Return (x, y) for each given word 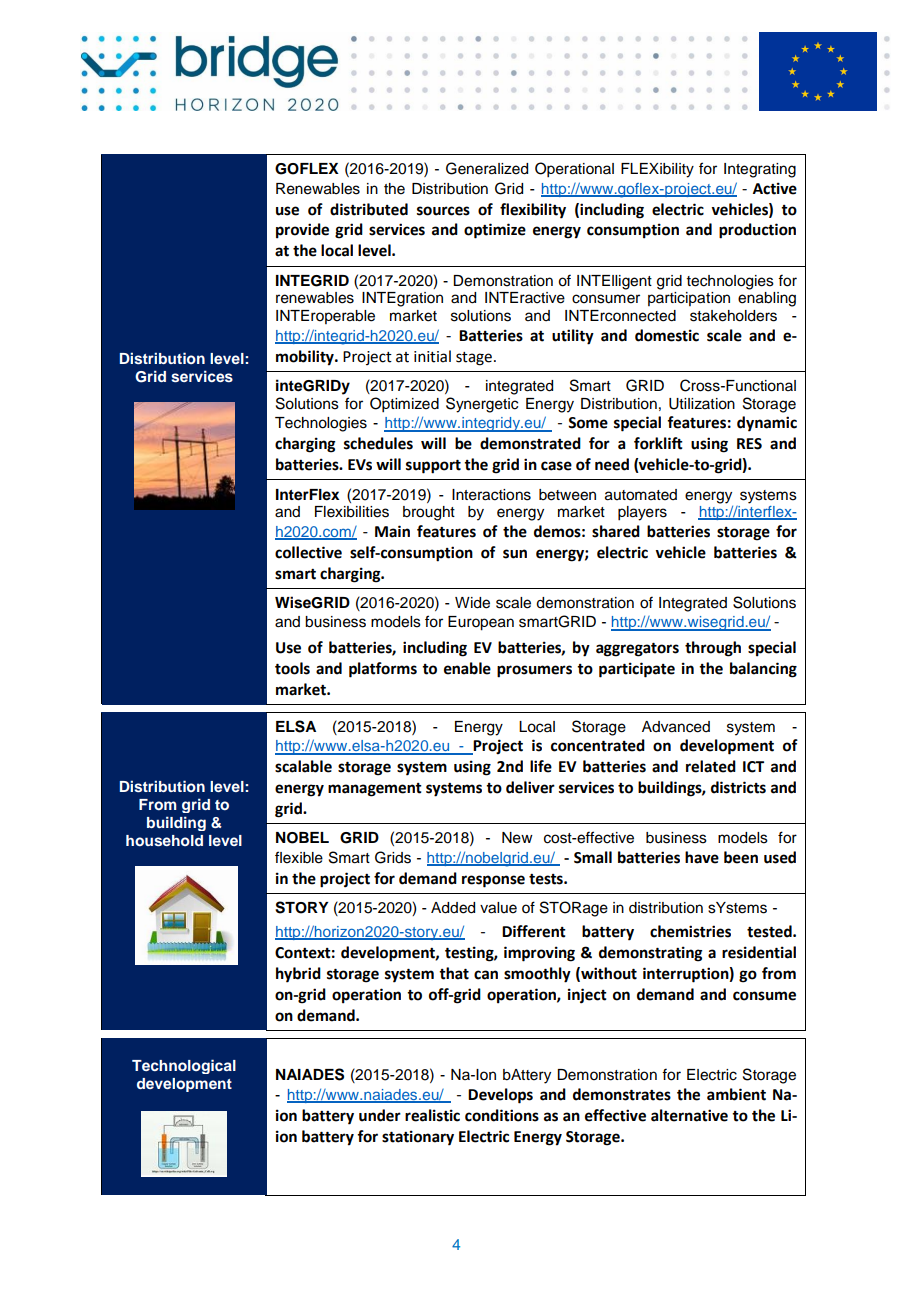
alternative (689, 1115)
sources (443, 211)
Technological (184, 1066)
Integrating (760, 170)
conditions (502, 1115)
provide (302, 231)
